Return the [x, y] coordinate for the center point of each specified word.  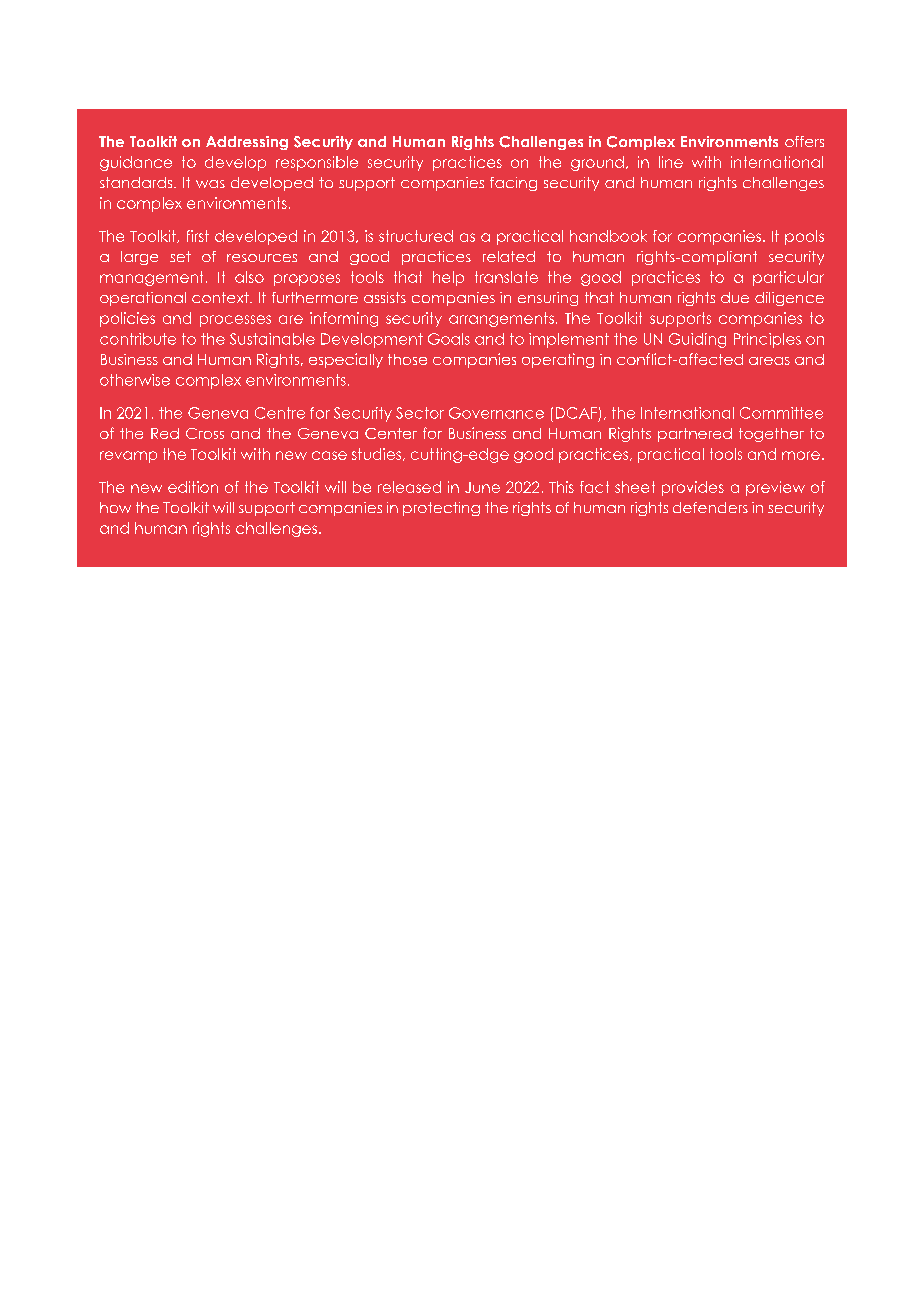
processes [235, 321]
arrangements [501, 319]
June [482, 487]
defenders [710, 507]
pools [804, 237]
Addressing [247, 143]
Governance [496, 413]
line [671, 162]
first [198, 236]
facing [513, 184]
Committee [781, 413]
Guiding [697, 340]
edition [193, 487]
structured [416, 236]
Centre [280, 413]
